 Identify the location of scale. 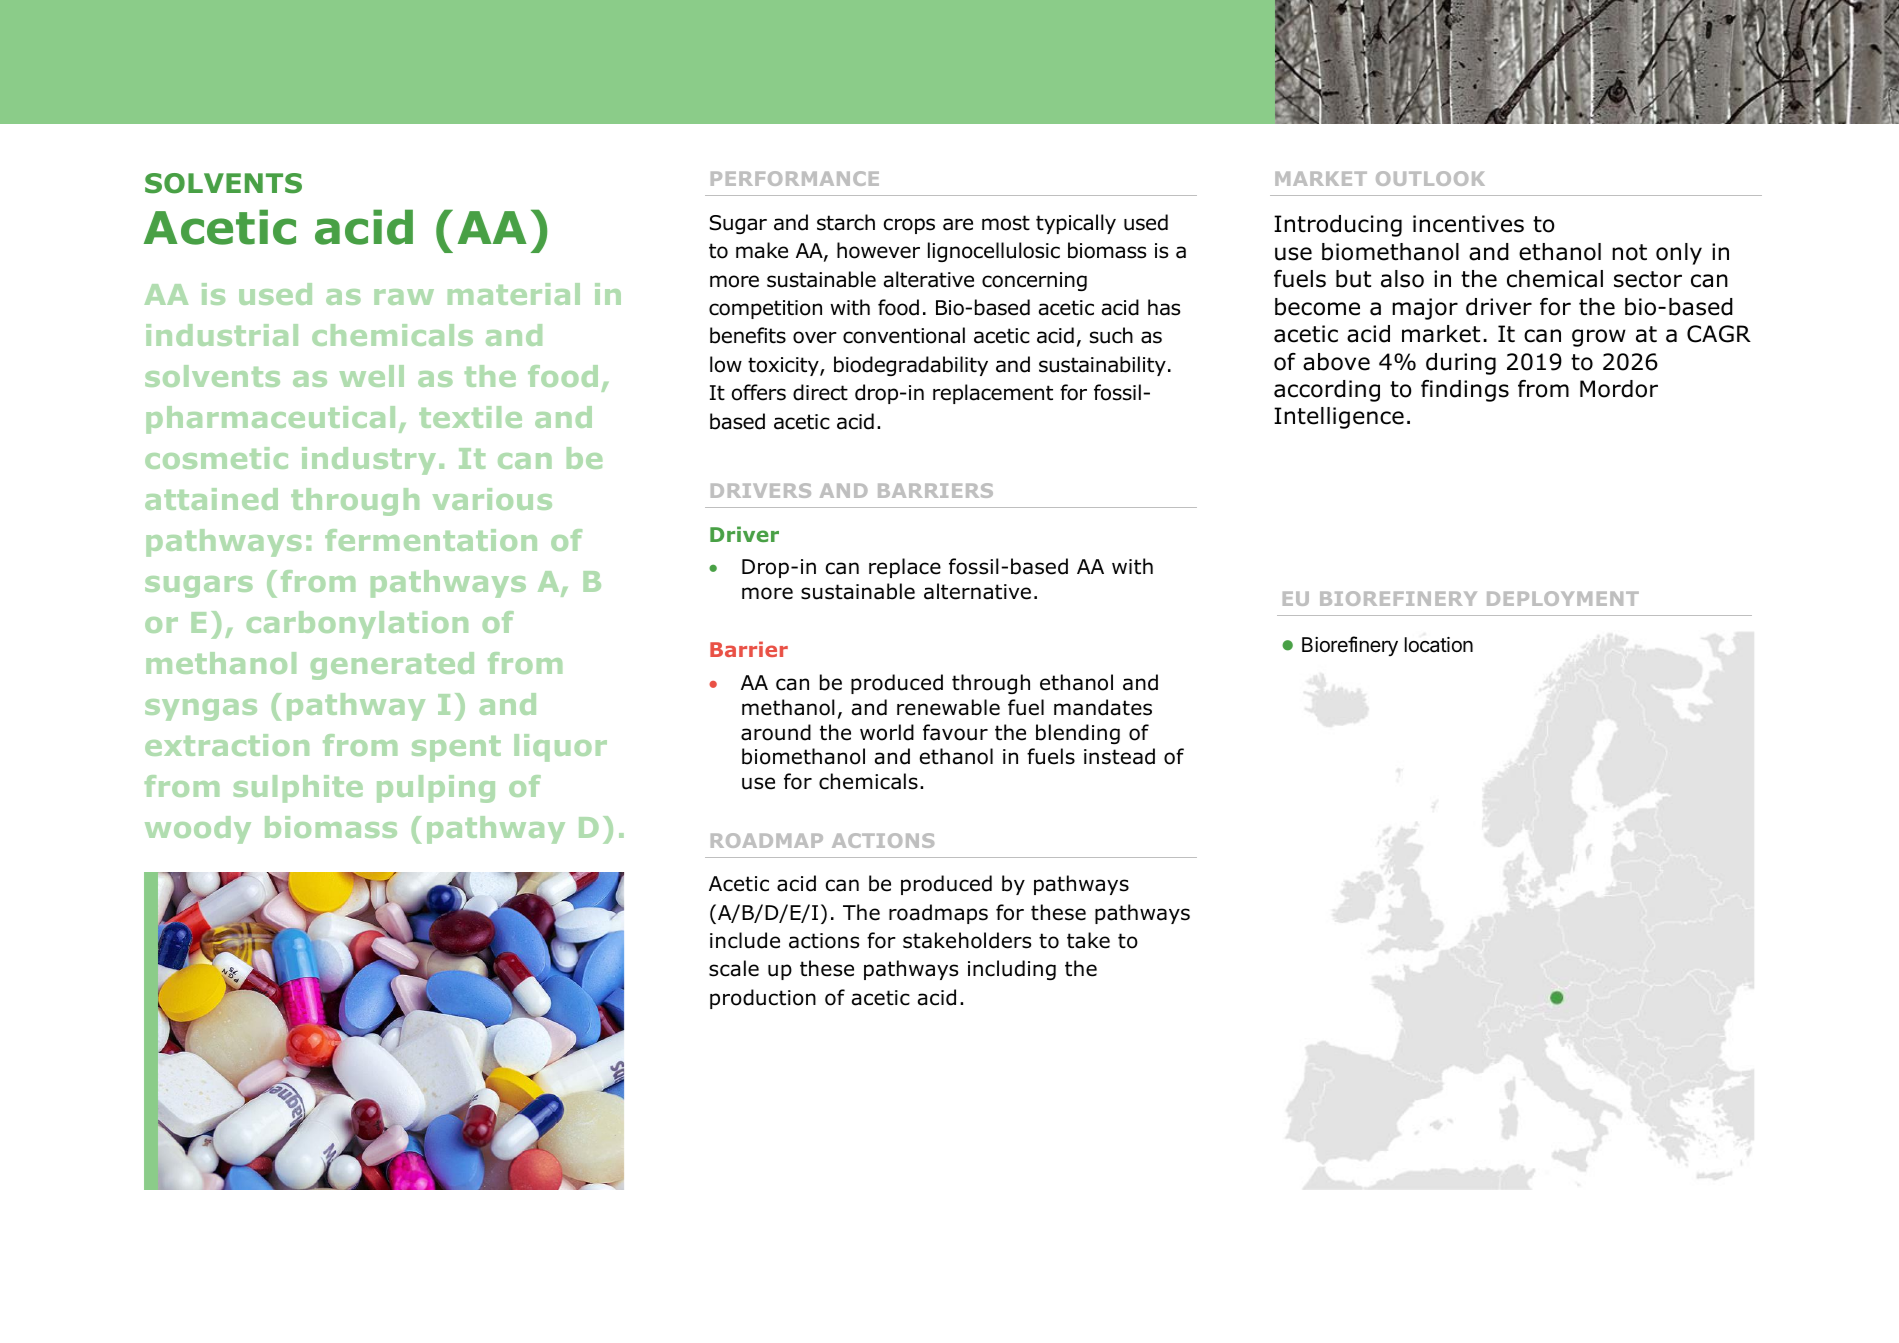
(734, 968).
